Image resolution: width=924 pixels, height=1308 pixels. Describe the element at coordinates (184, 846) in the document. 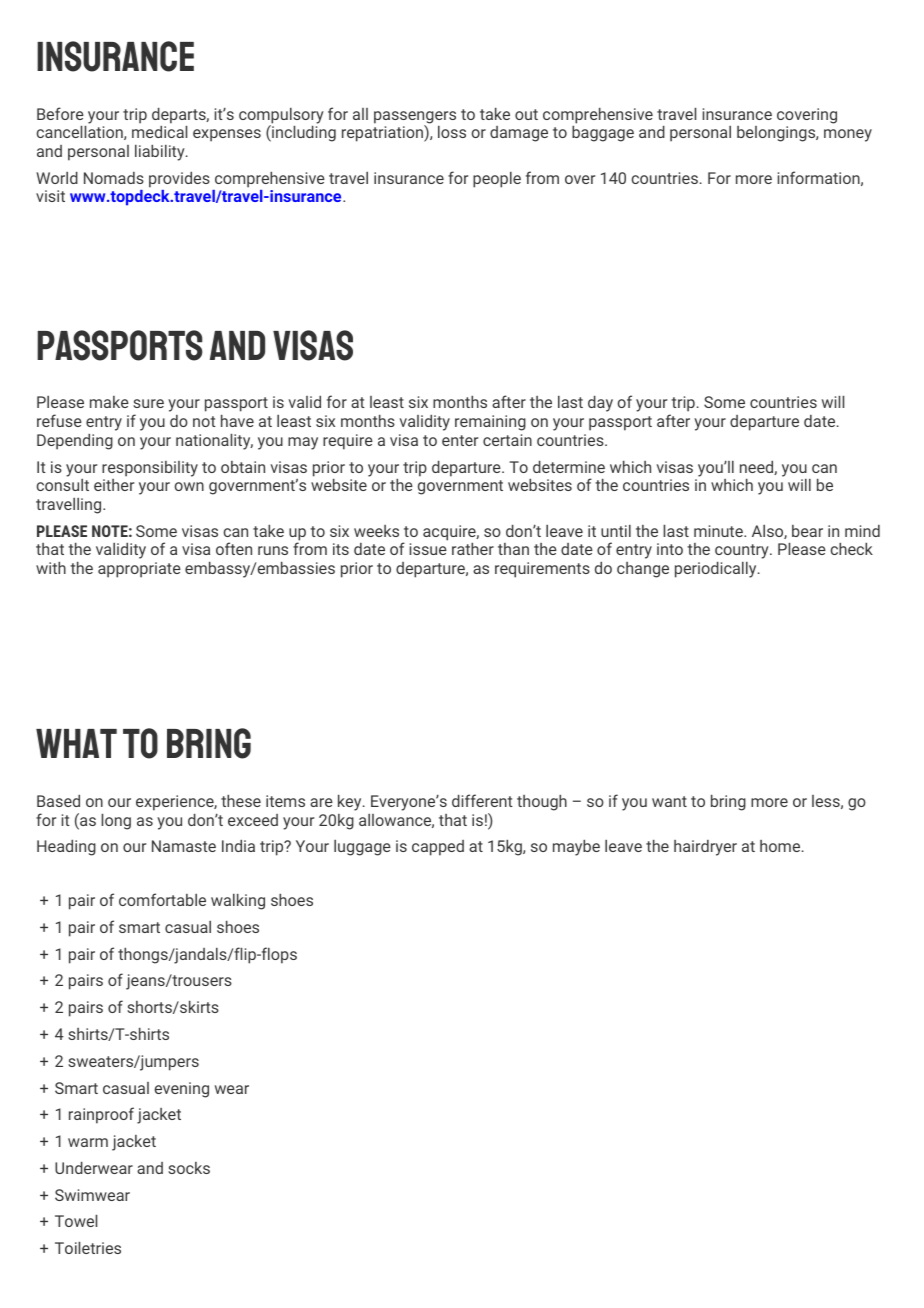

I see `Namaste` at that location.
